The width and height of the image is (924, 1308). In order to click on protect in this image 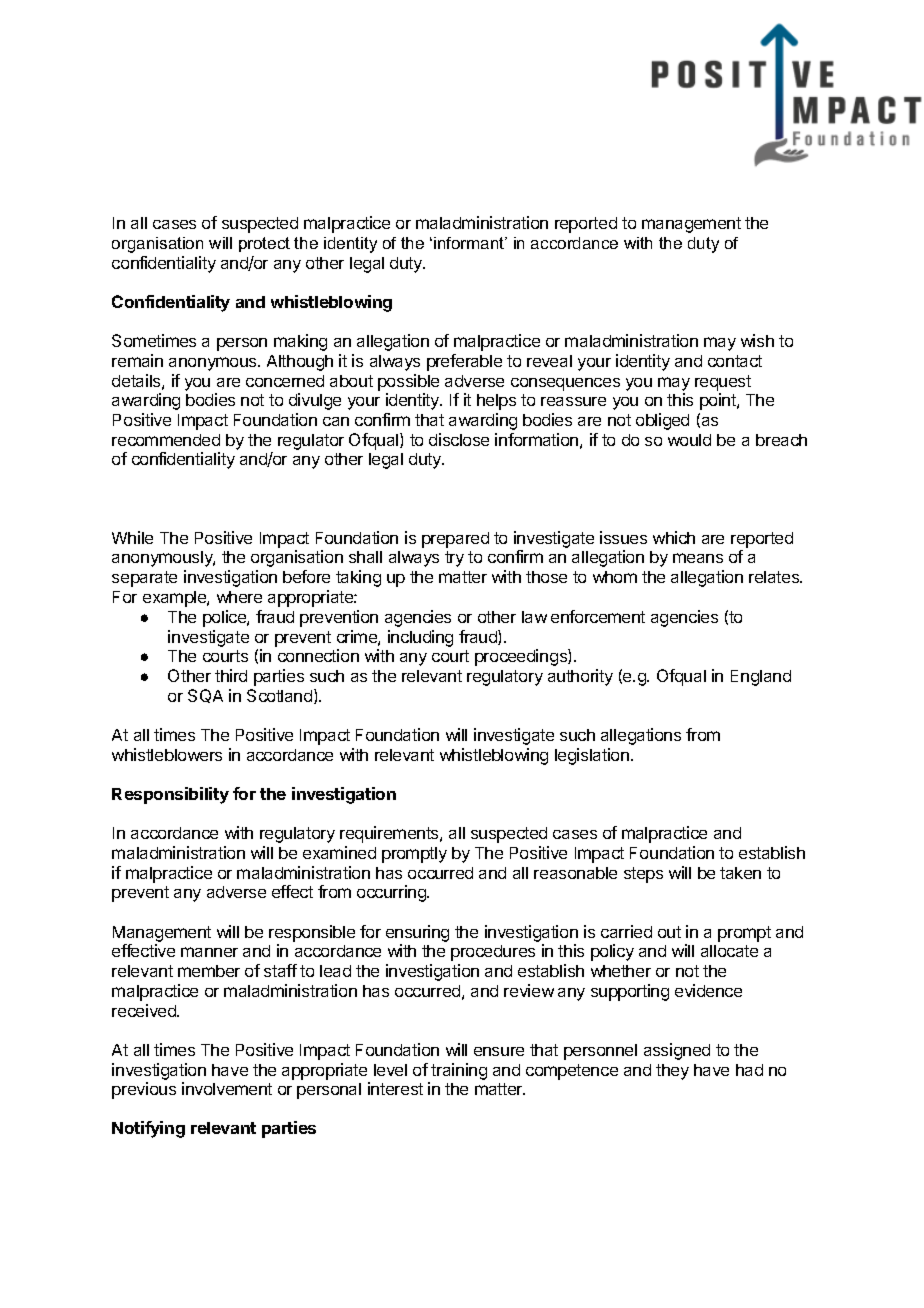, I will do `click(264, 244)`.
